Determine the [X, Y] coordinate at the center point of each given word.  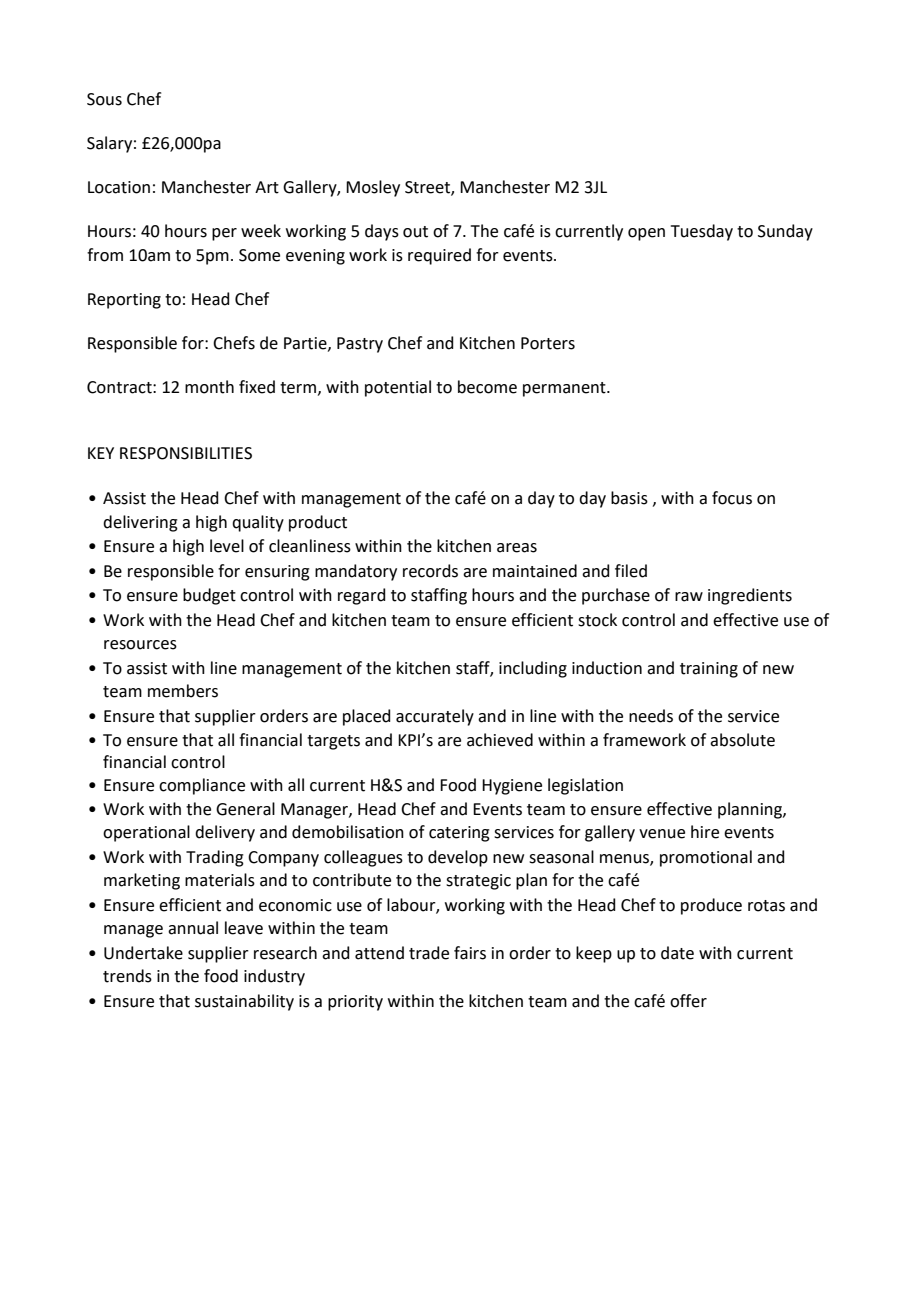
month [209, 387]
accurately [435, 717]
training [709, 670]
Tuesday [702, 232]
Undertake [143, 953]
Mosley [373, 188]
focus [732, 498]
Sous [104, 99]
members [183, 691]
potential [398, 388]
